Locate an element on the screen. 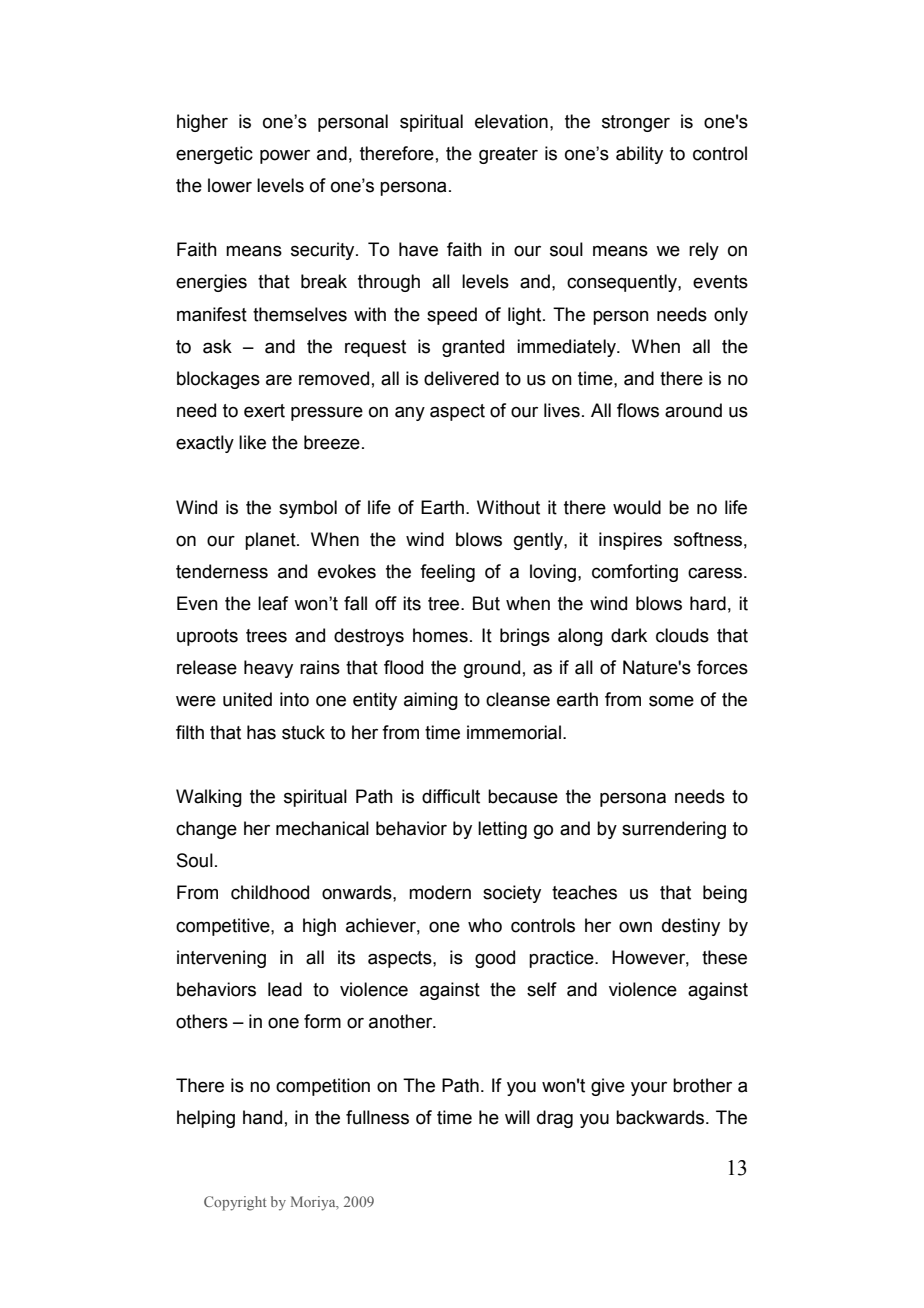 The width and height of the screenshot is (924, 1308). surrendering is located at coordinates (674, 830).
